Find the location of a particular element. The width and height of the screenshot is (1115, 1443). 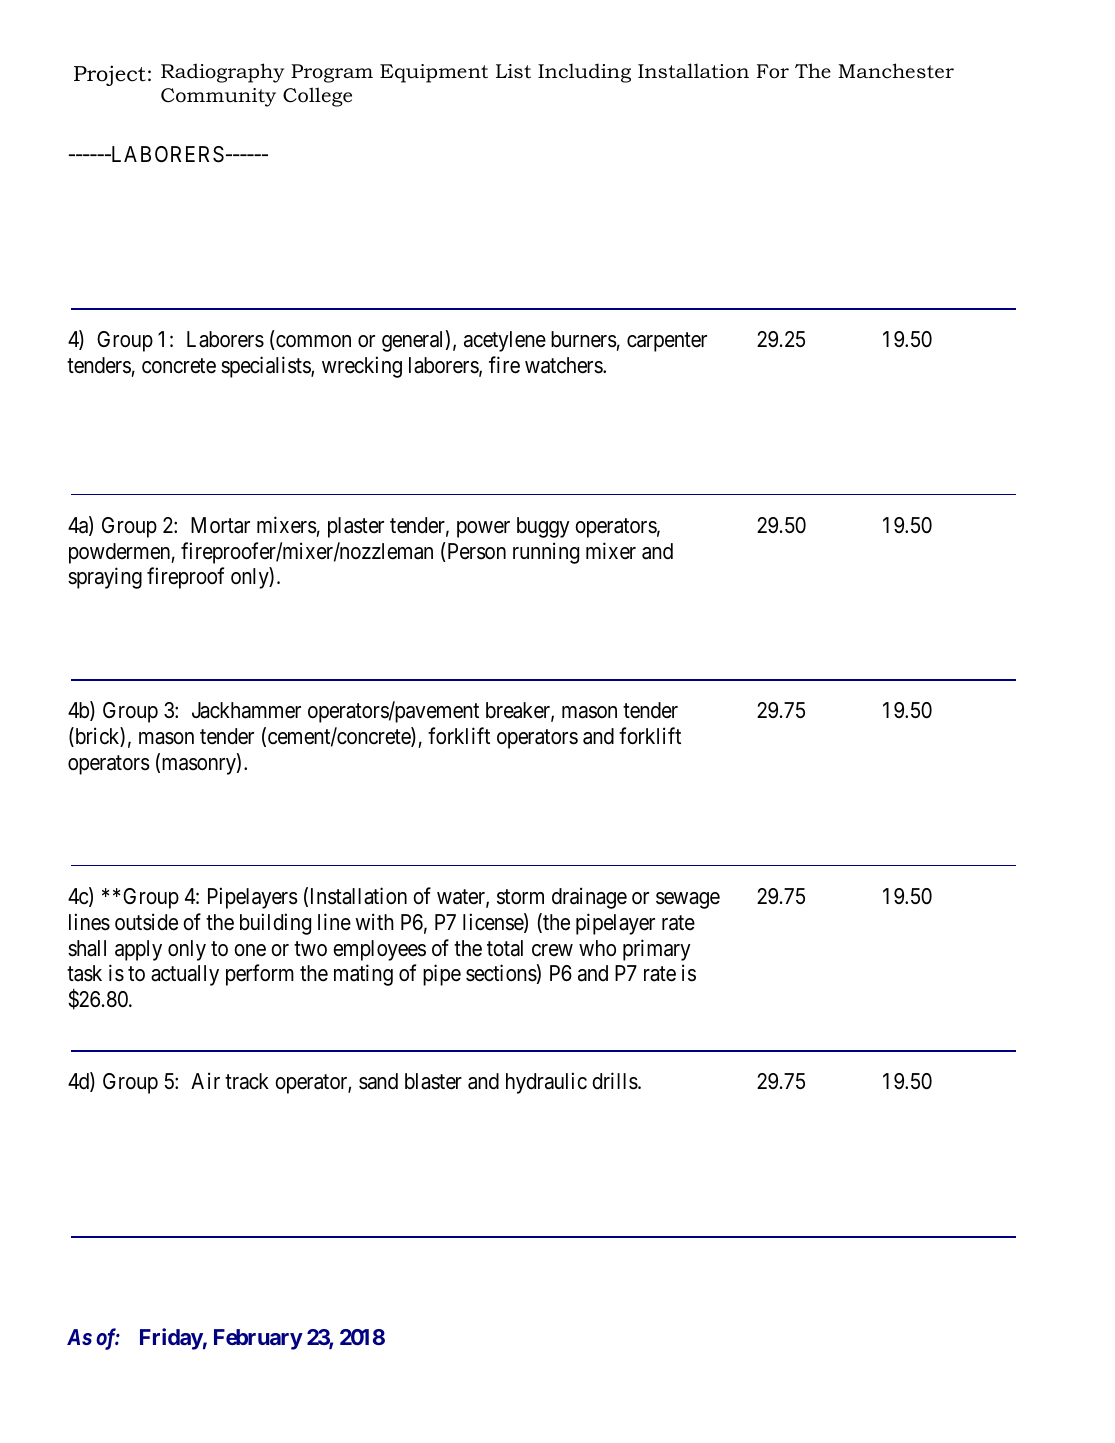

running is located at coordinates (546, 553).
